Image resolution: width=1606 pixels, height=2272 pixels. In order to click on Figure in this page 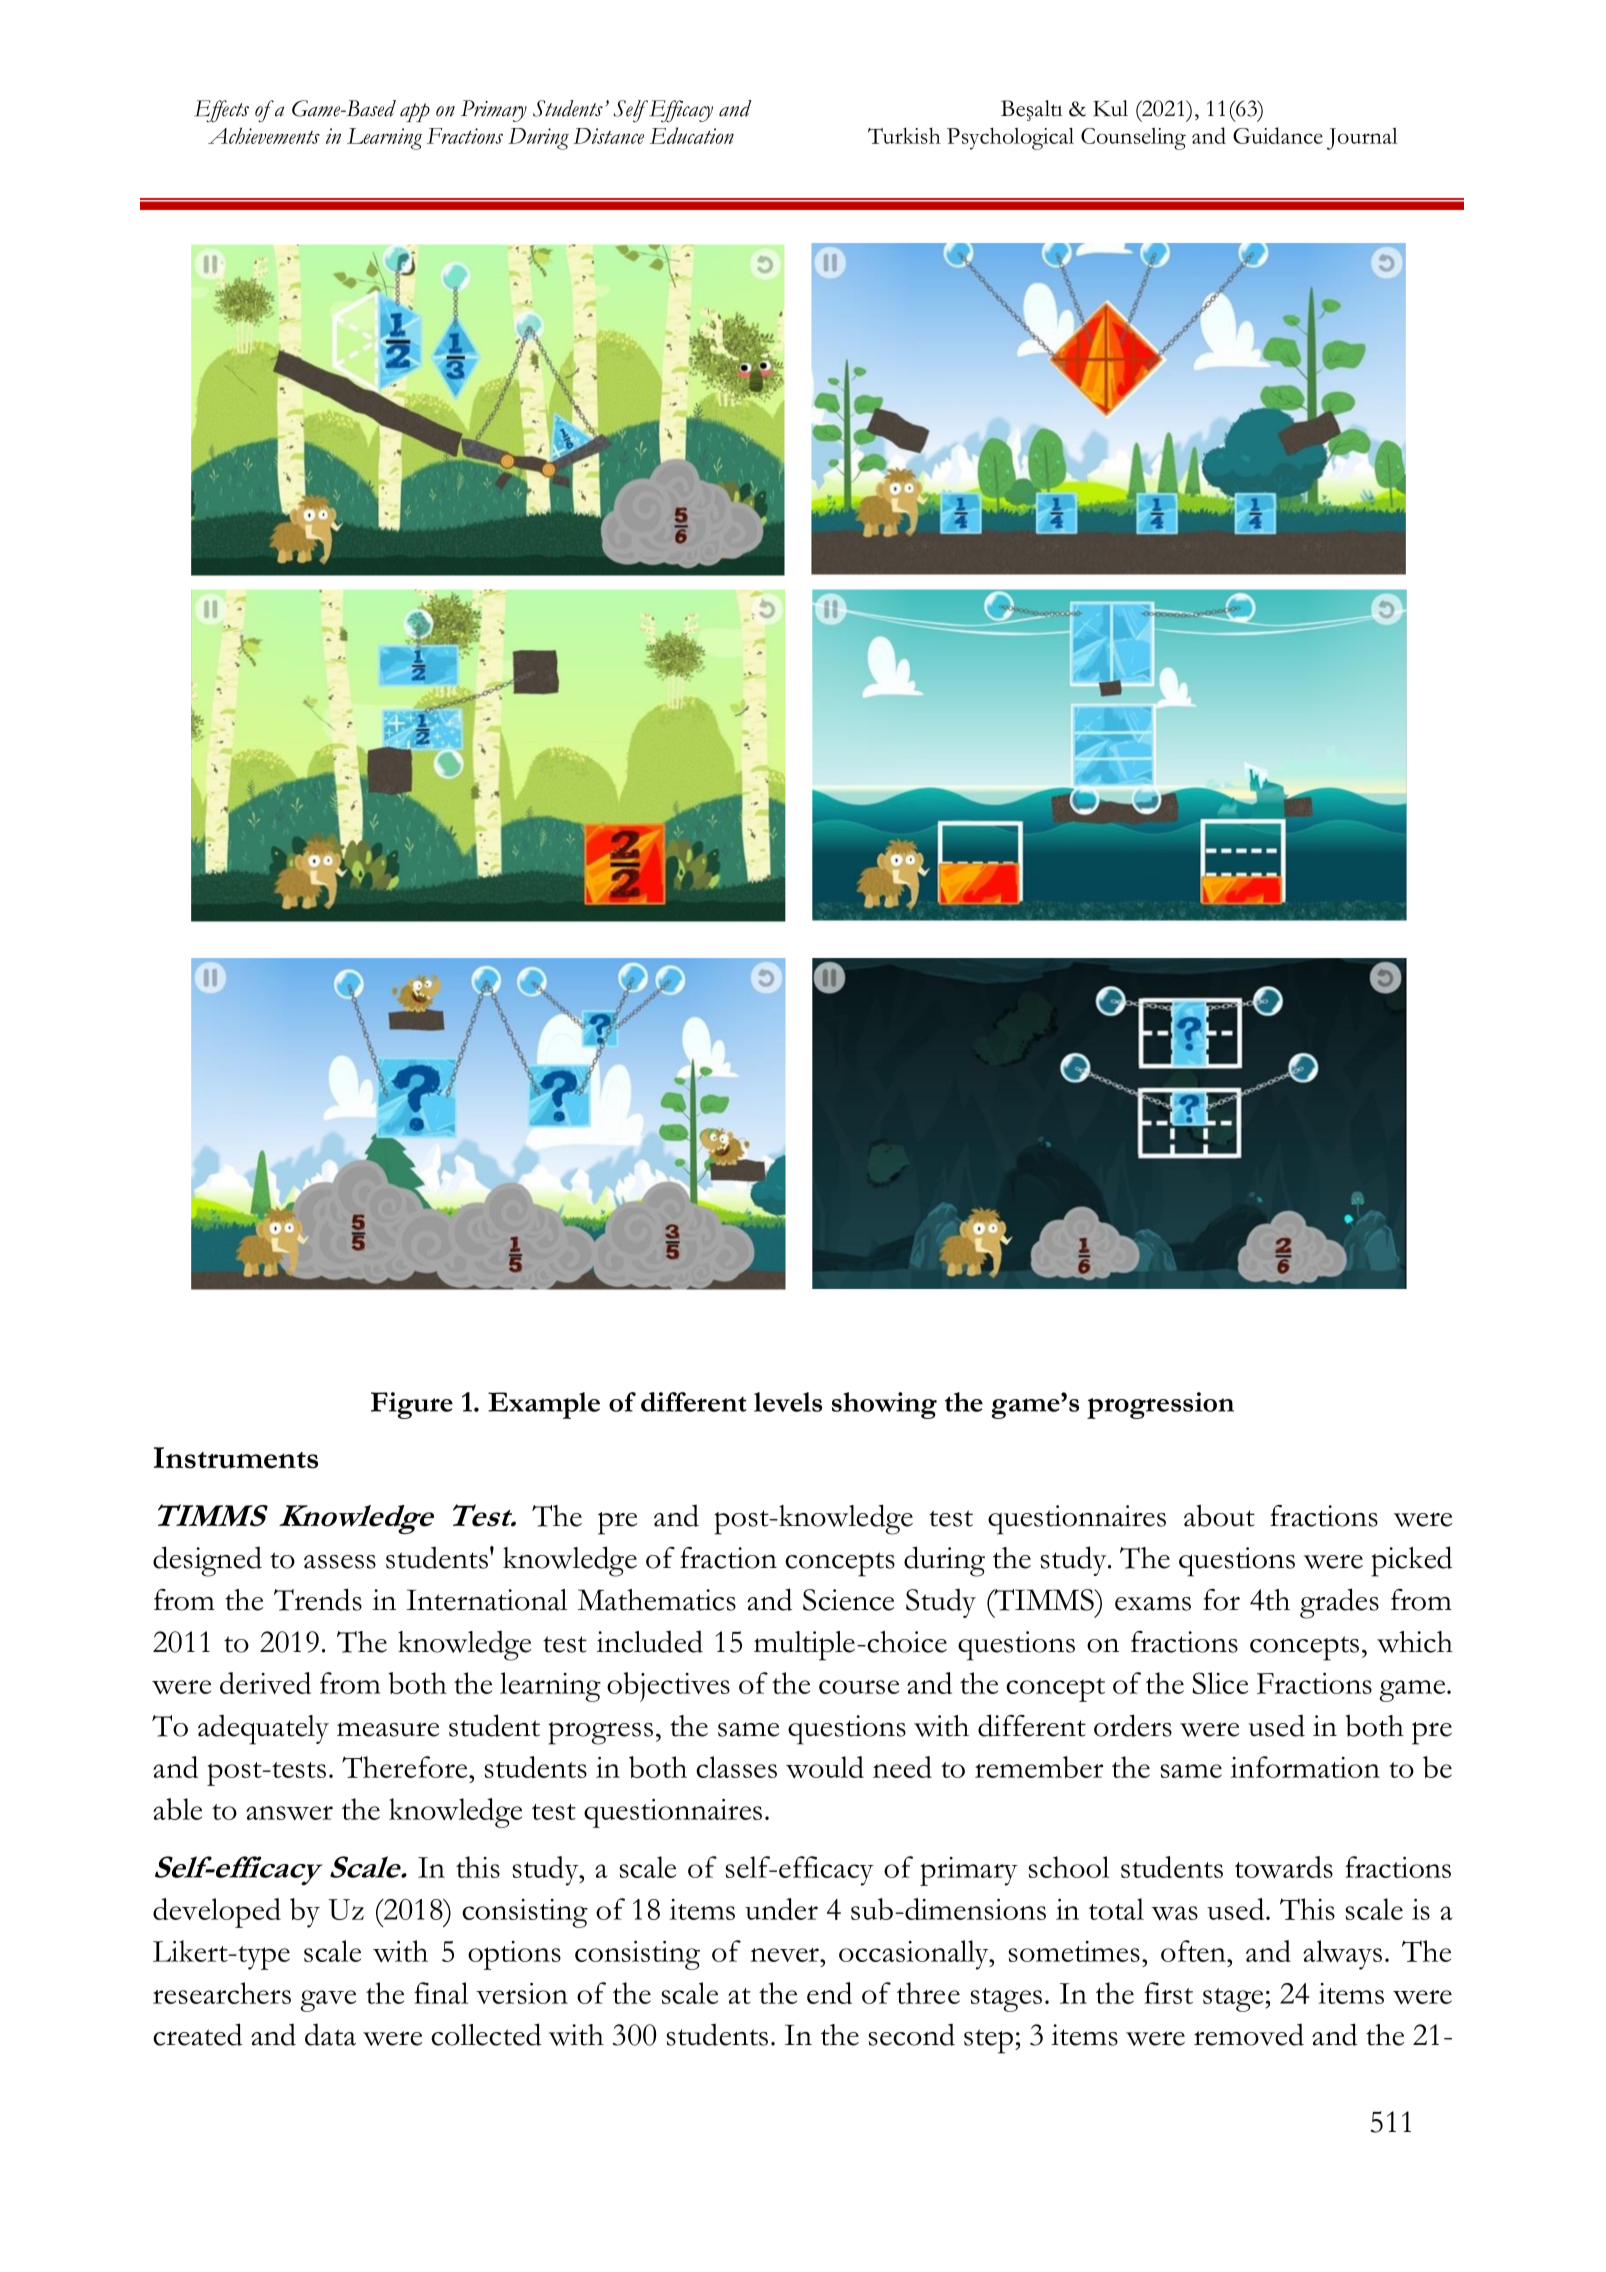, I will do `click(412, 1405)`.
